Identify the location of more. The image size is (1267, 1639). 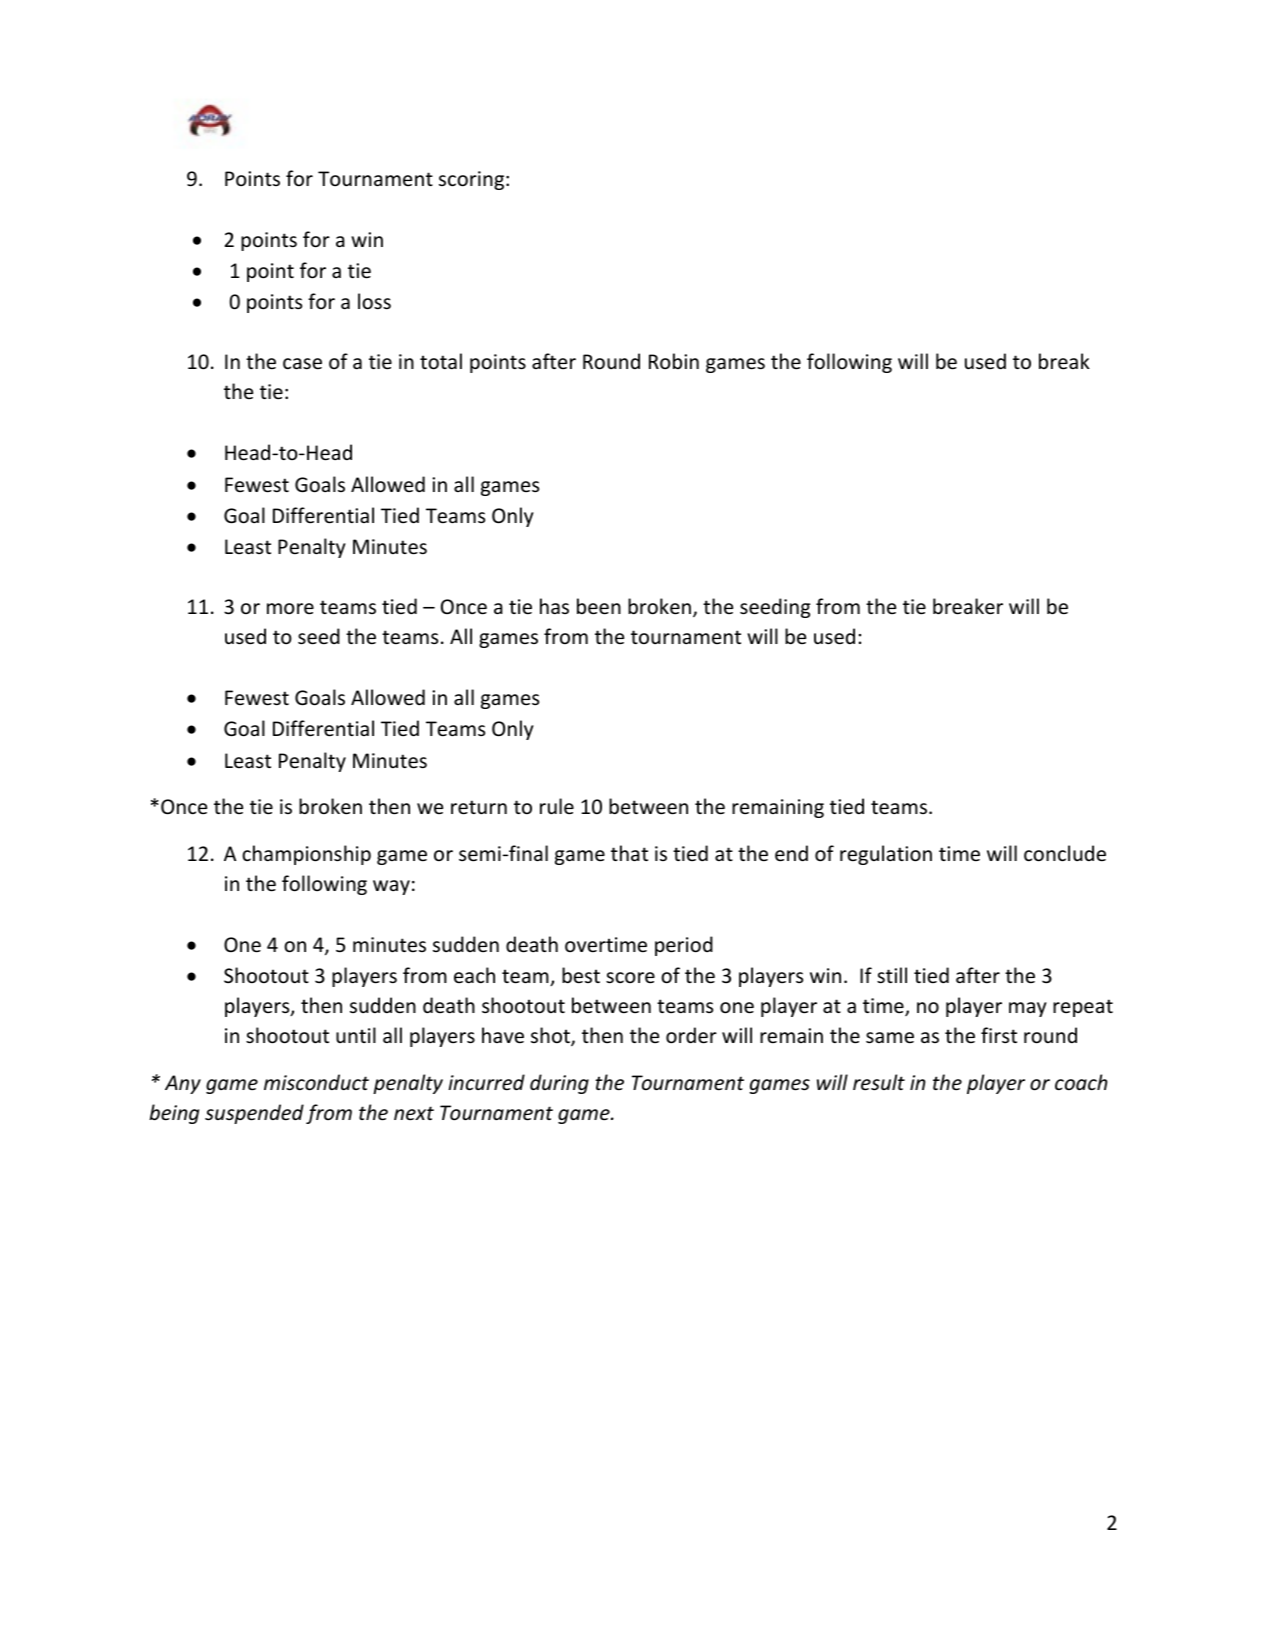
(290, 609).
